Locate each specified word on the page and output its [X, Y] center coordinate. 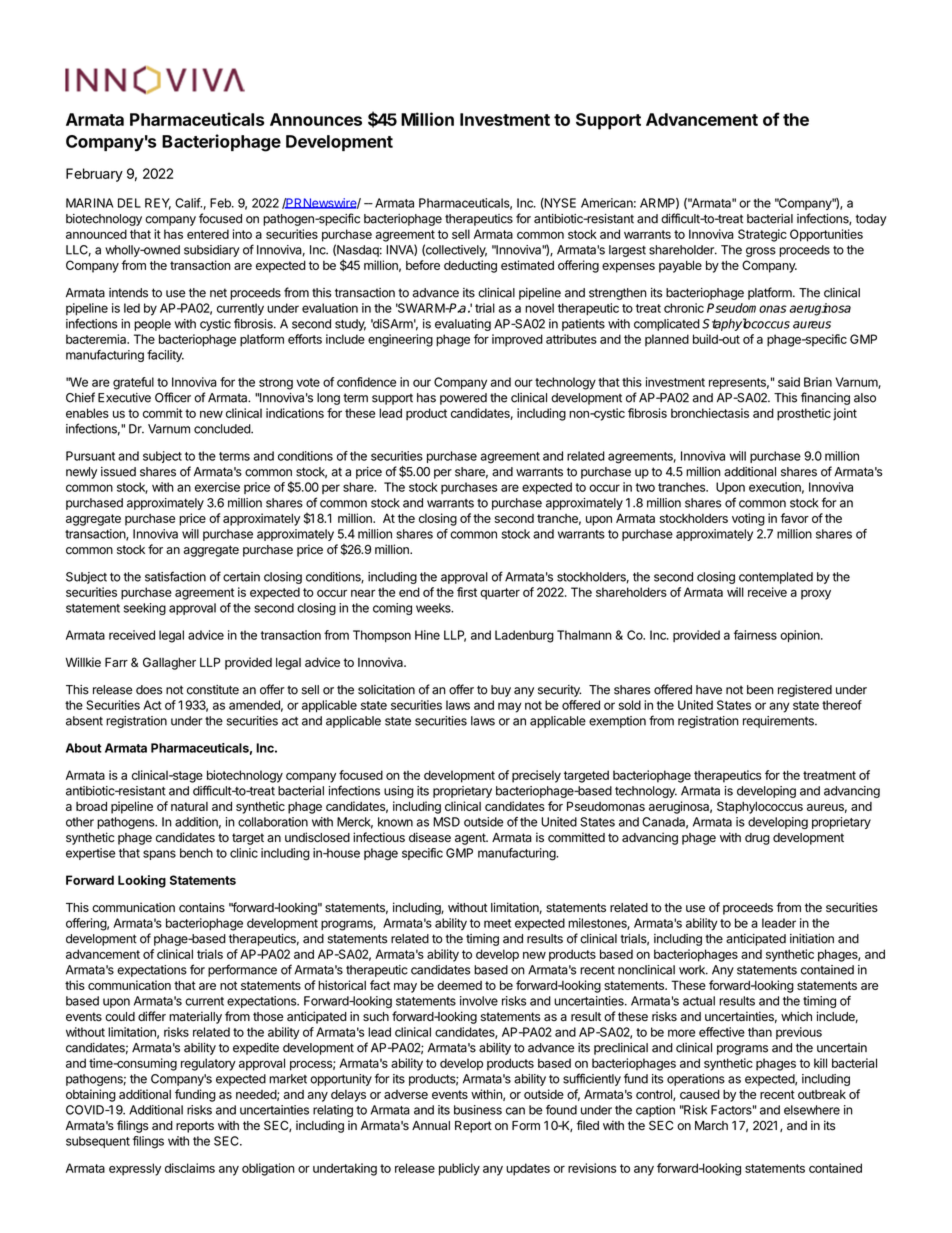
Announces [316, 119]
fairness [755, 635]
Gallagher [169, 663]
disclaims [190, 1168]
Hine [427, 635]
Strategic [762, 235]
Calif [188, 203]
